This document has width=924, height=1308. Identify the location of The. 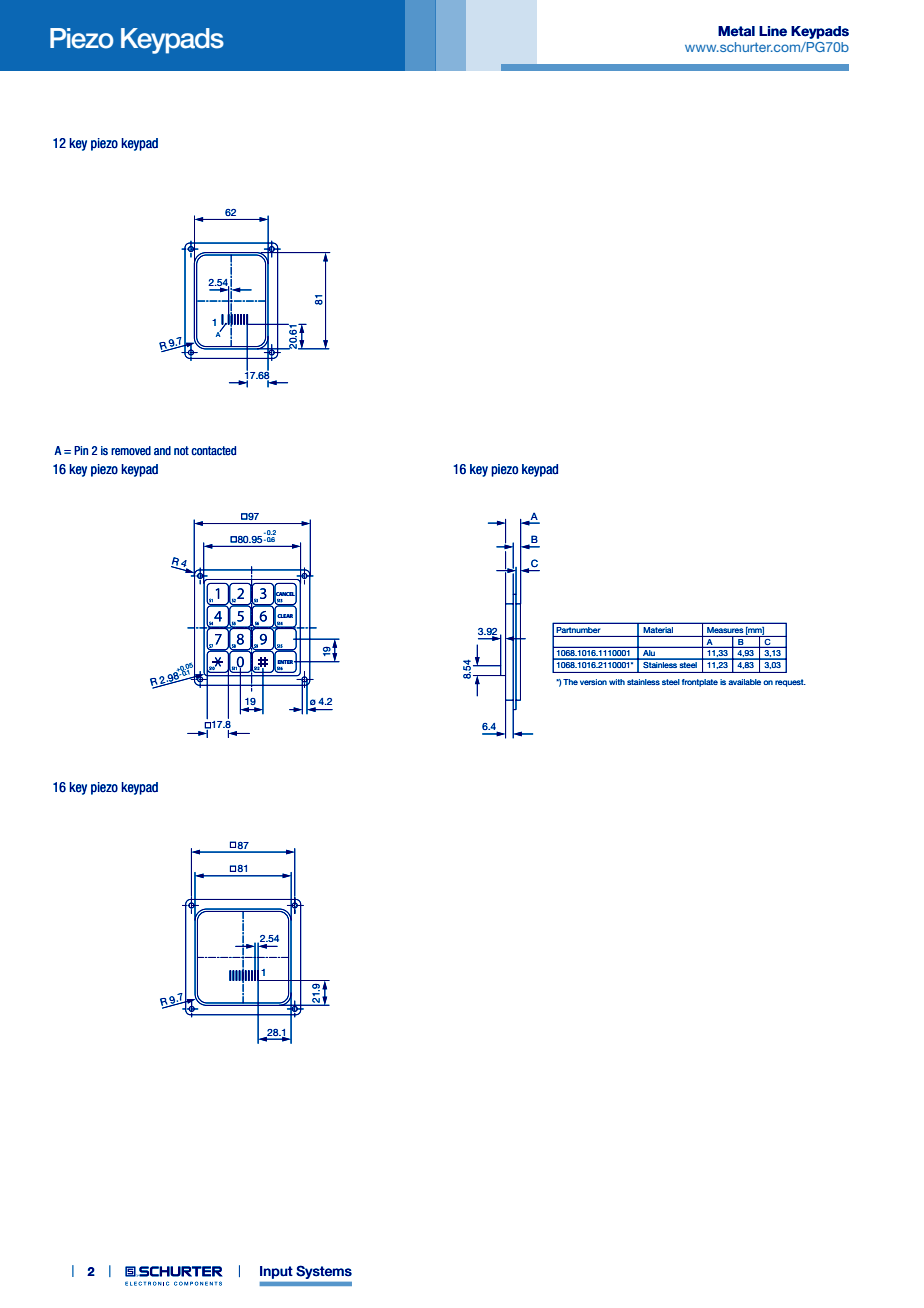
(570, 682).
